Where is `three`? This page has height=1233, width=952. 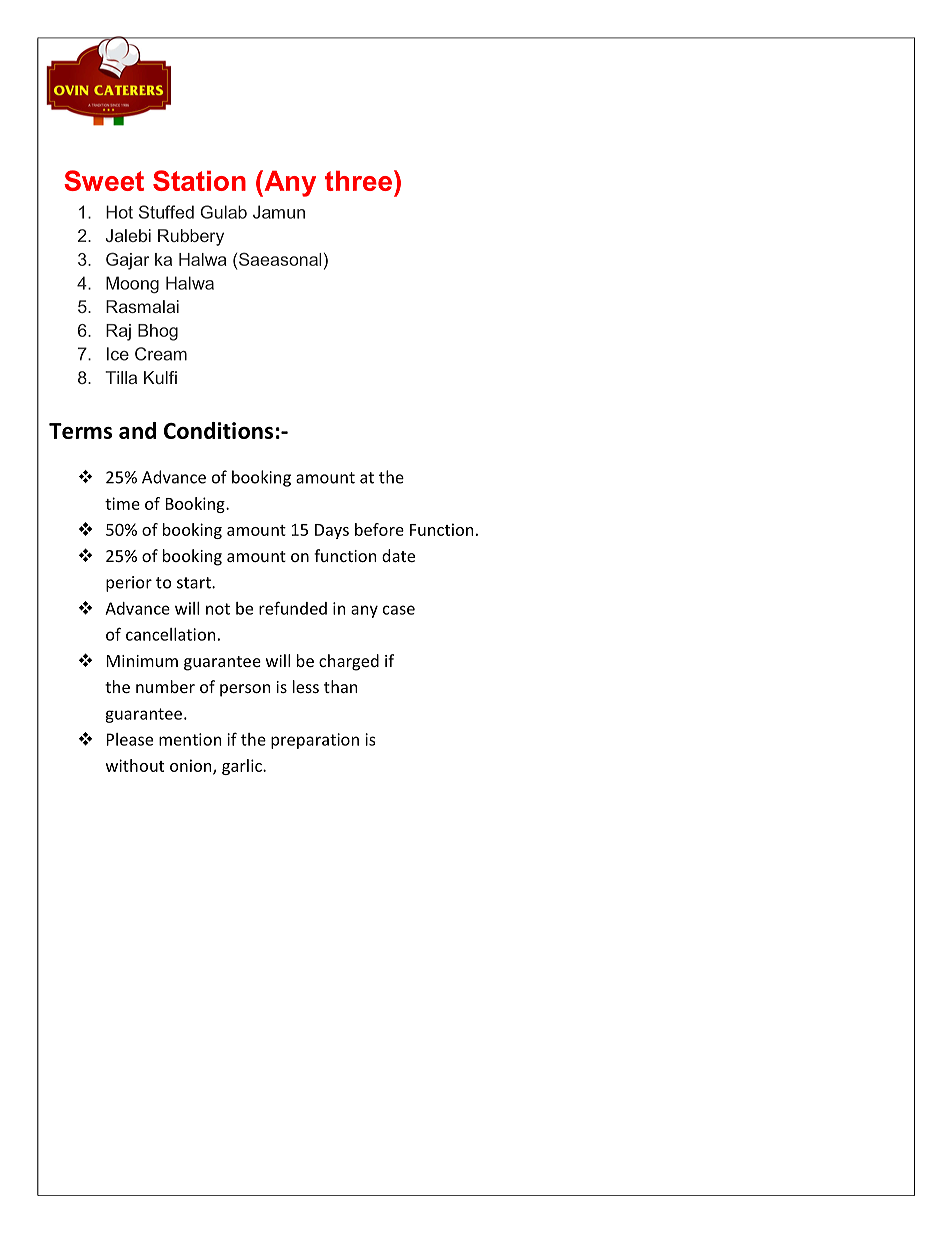 three is located at coordinates (358, 181).
